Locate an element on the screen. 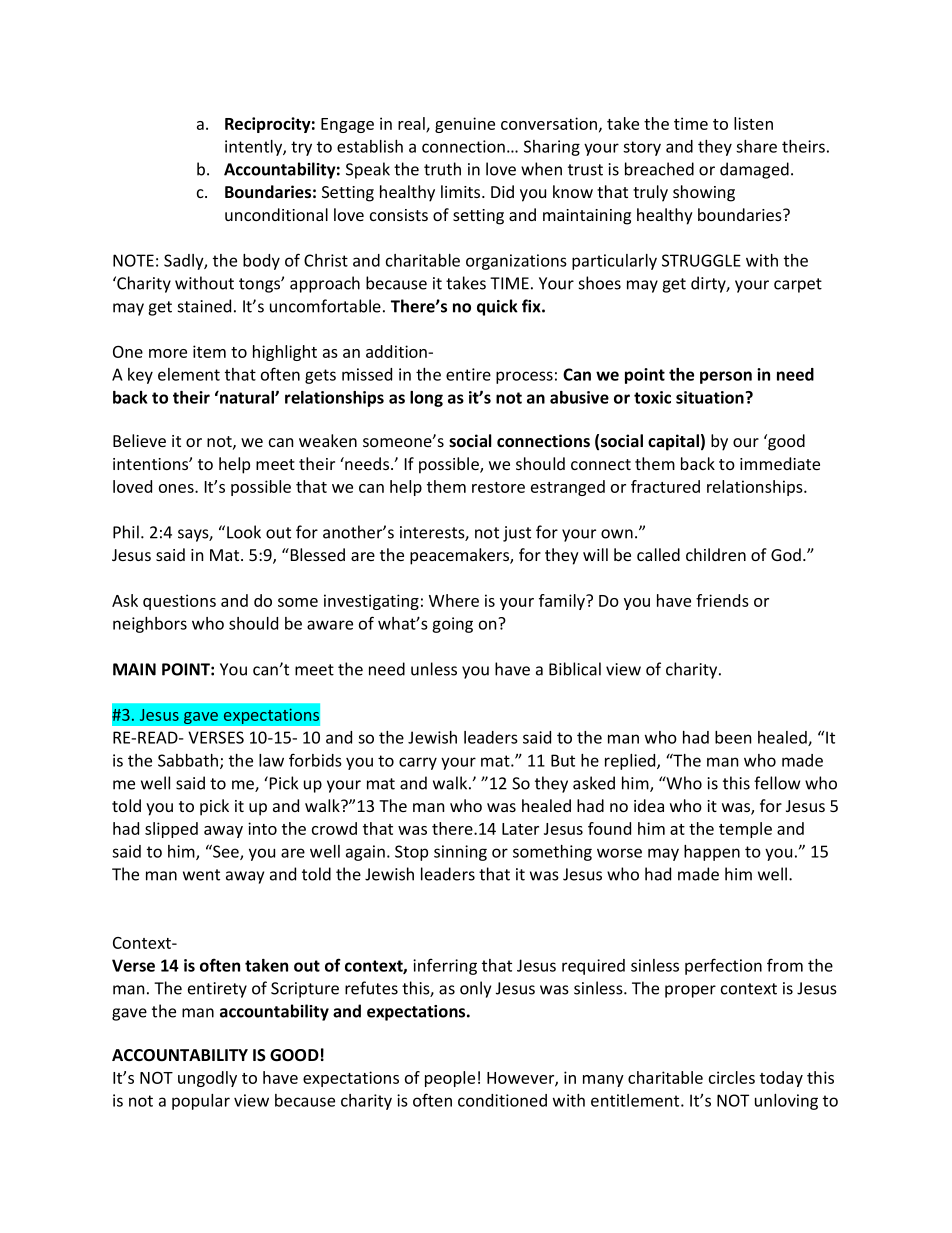 This screenshot has height=1233, width=952. questions is located at coordinates (179, 602).
